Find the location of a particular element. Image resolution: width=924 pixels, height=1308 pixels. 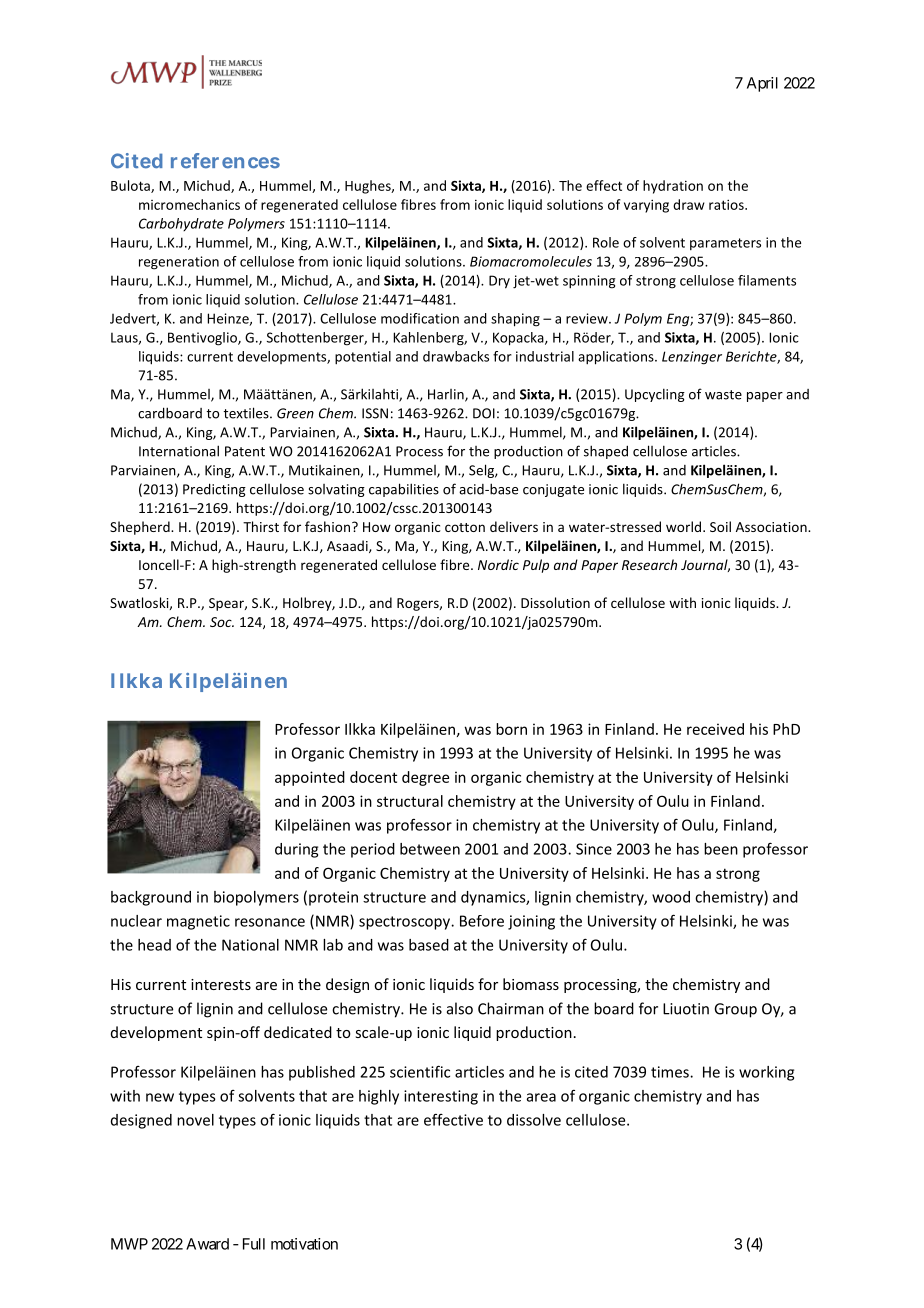

textiles is located at coordinates (247, 413).
